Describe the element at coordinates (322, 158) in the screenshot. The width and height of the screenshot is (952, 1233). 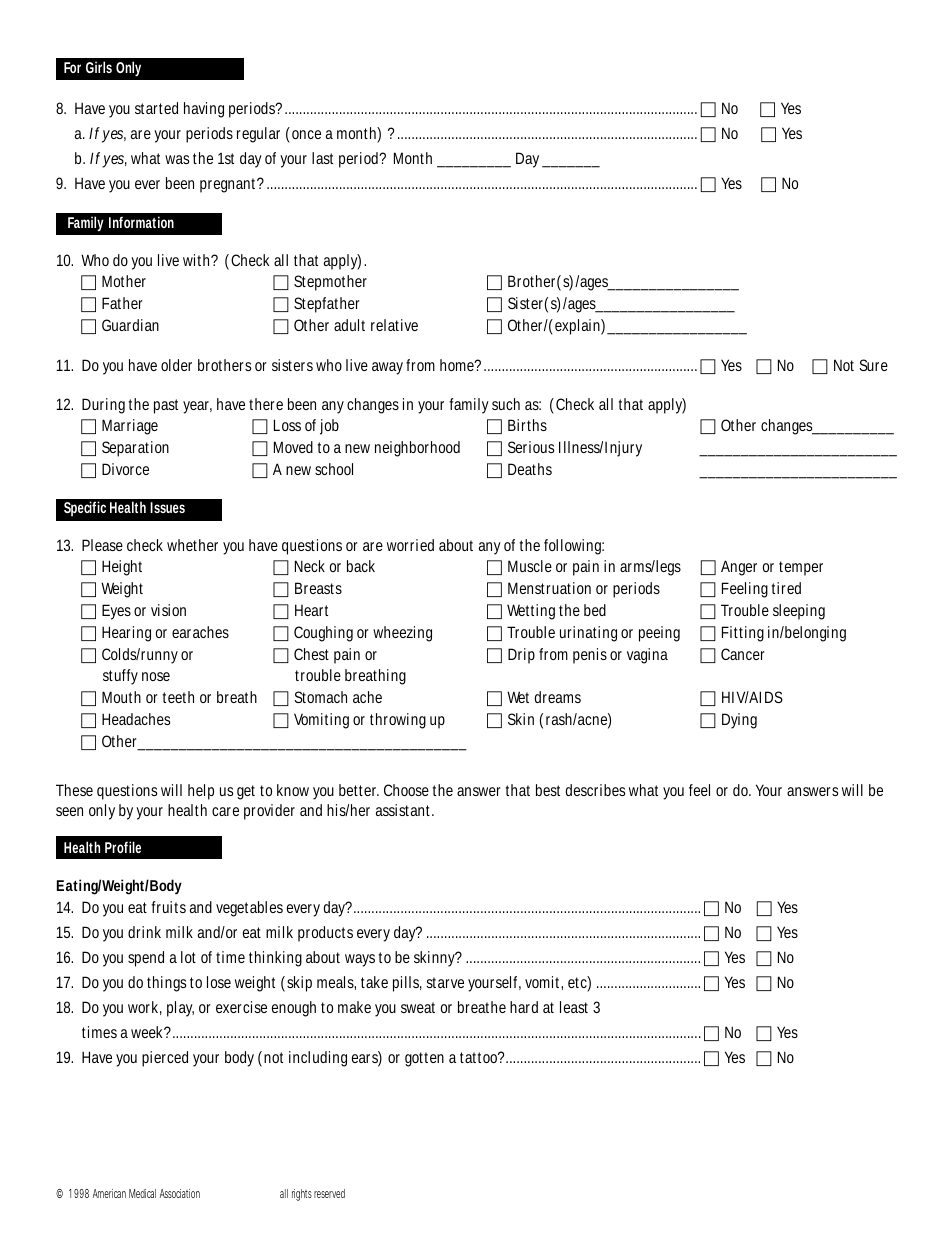
I see `last` at that location.
